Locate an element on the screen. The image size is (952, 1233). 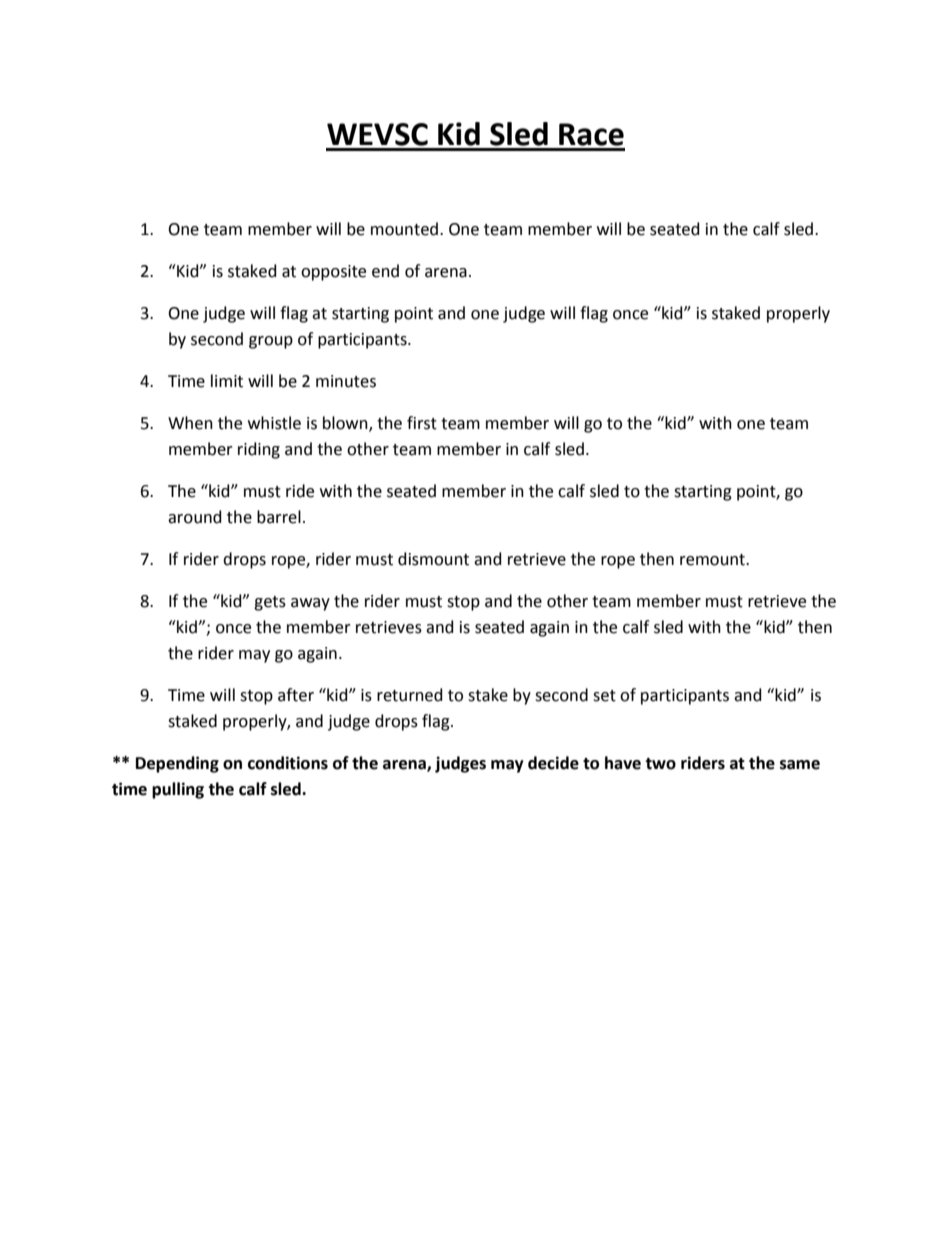
remount is located at coordinates (713, 560).
